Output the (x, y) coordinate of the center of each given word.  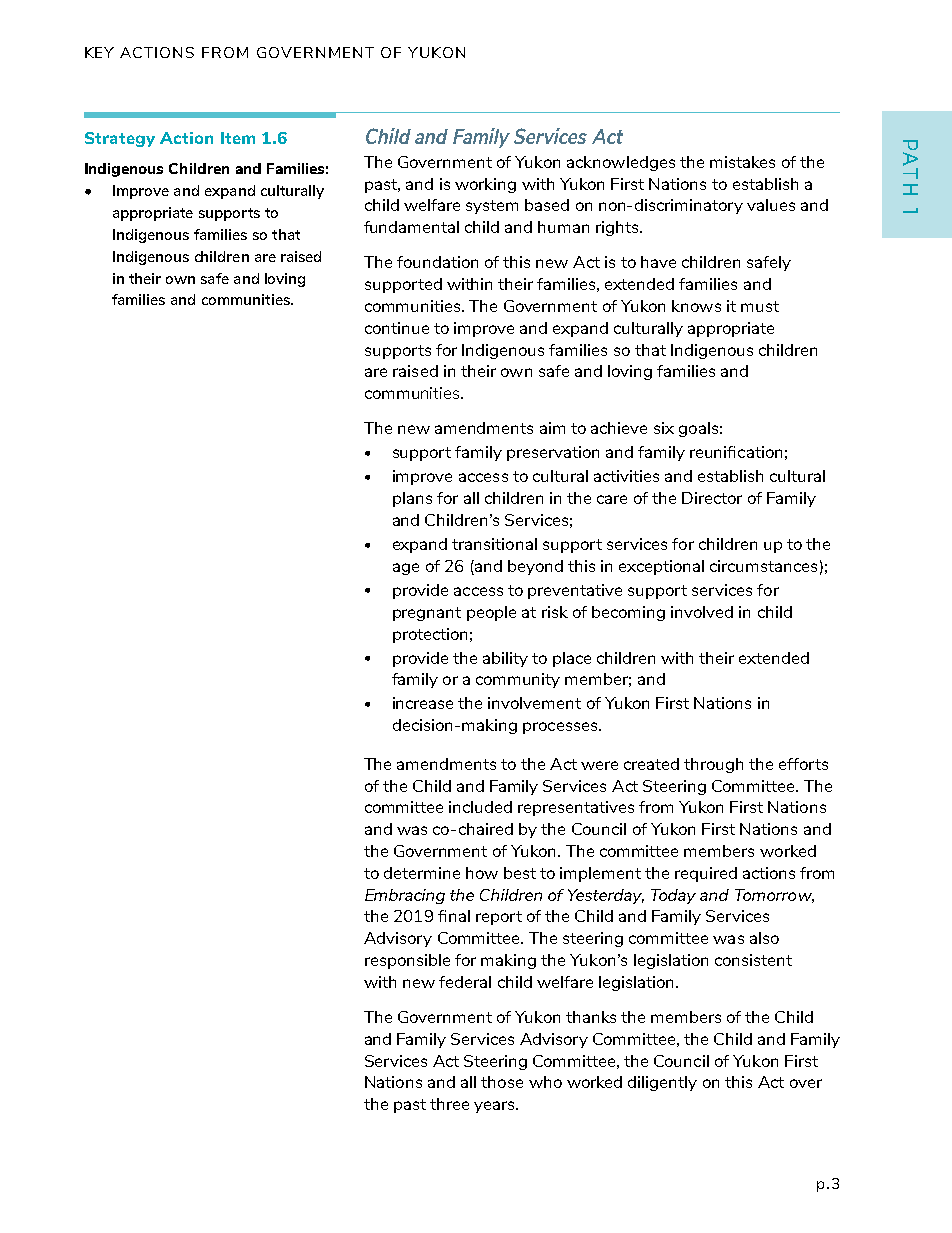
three (449, 1104)
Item (238, 138)
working (485, 185)
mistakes (742, 162)
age (406, 569)
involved (702, 612)
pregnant (427, 614)
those (502, 1082)
